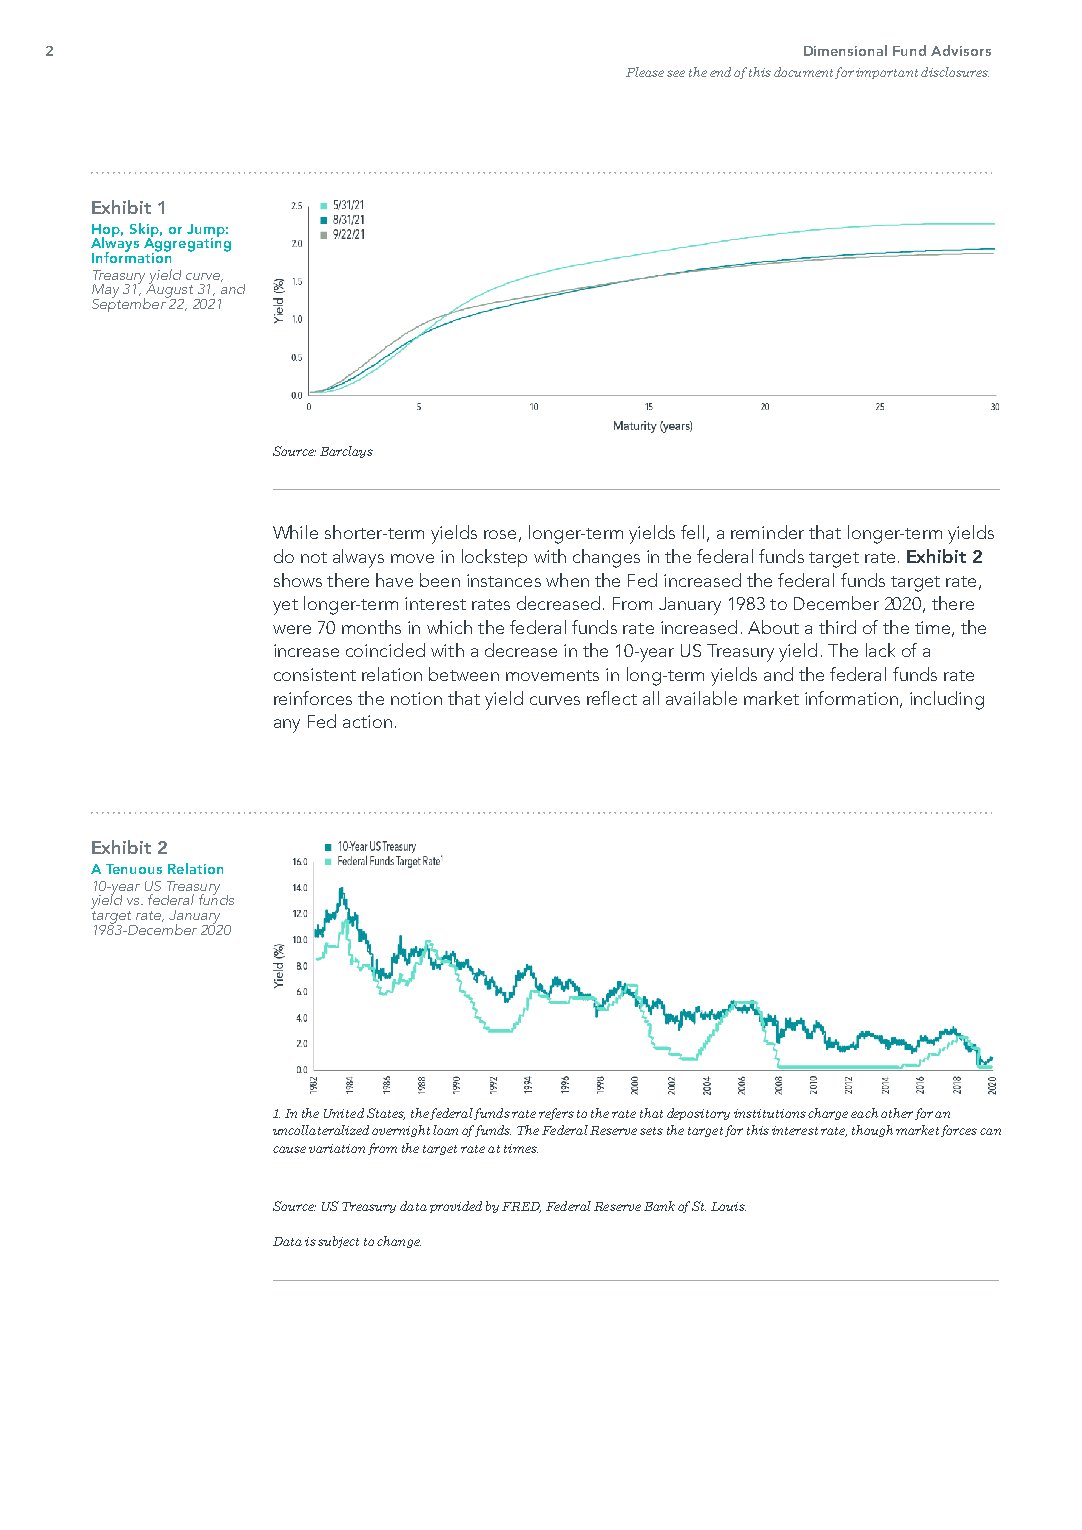  I want to click on FRED, so click(521, 1207).
